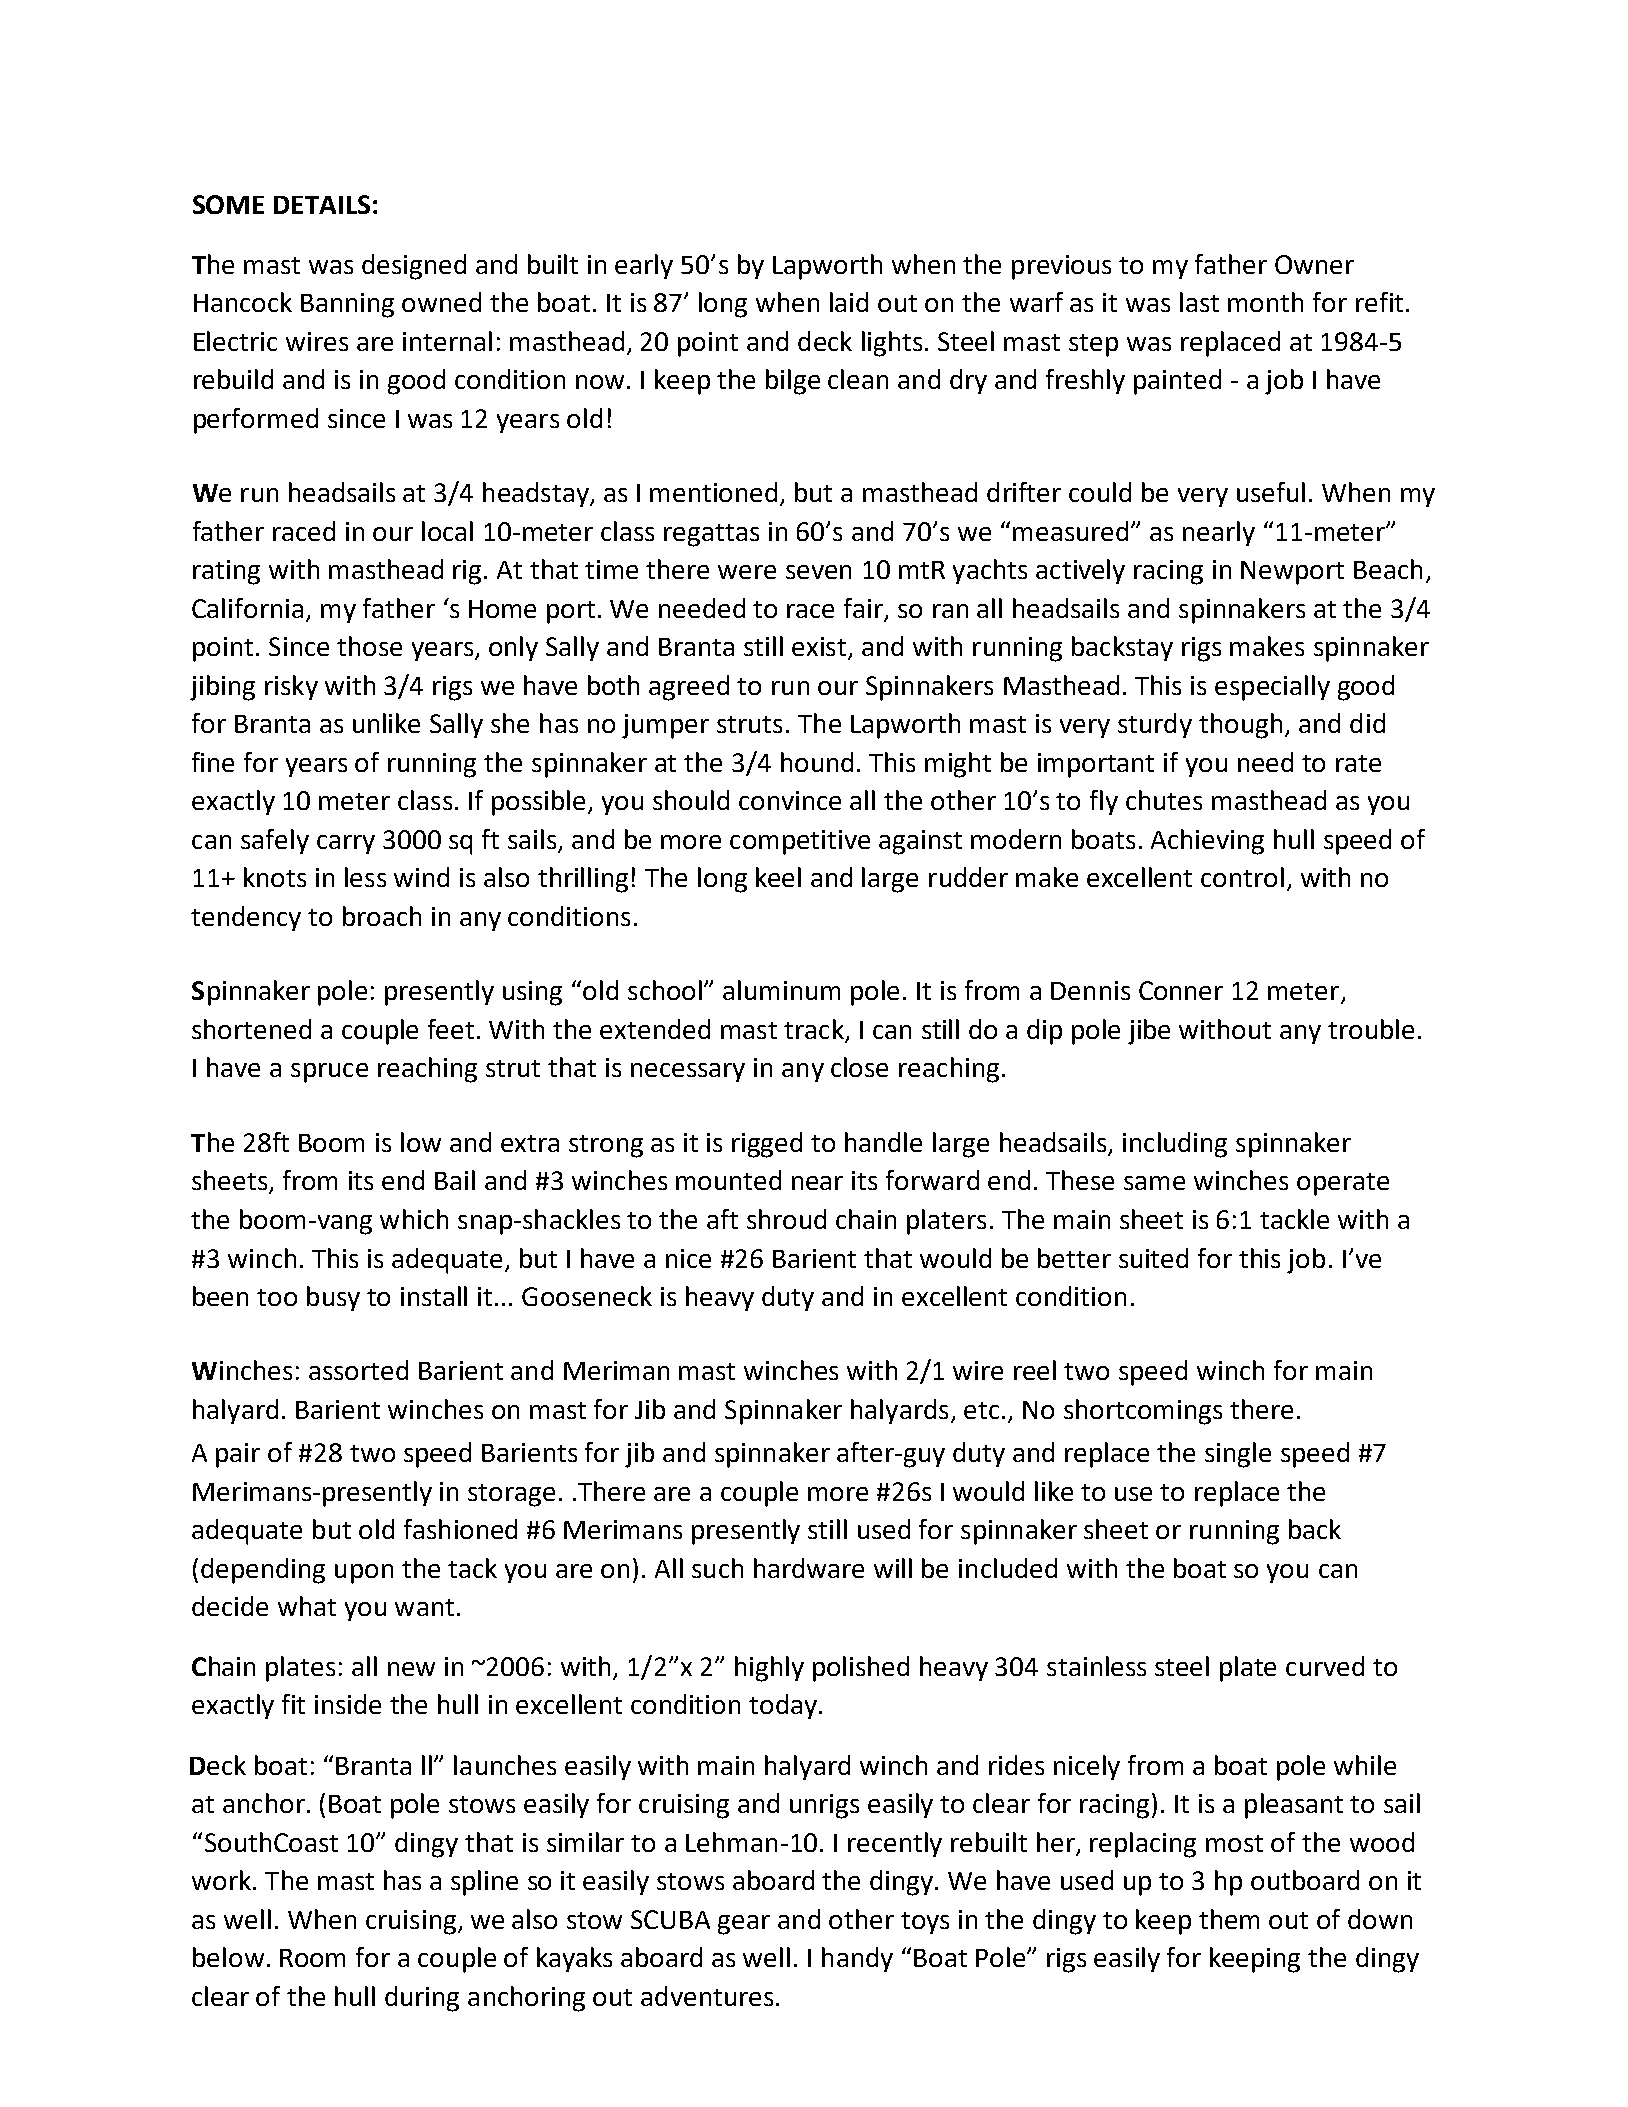 Image resolution: width=1628 pixels, height=2107 pixels. Describe the element at coordinates (1207, 842) in the image. I see `Achieving` at that location.
